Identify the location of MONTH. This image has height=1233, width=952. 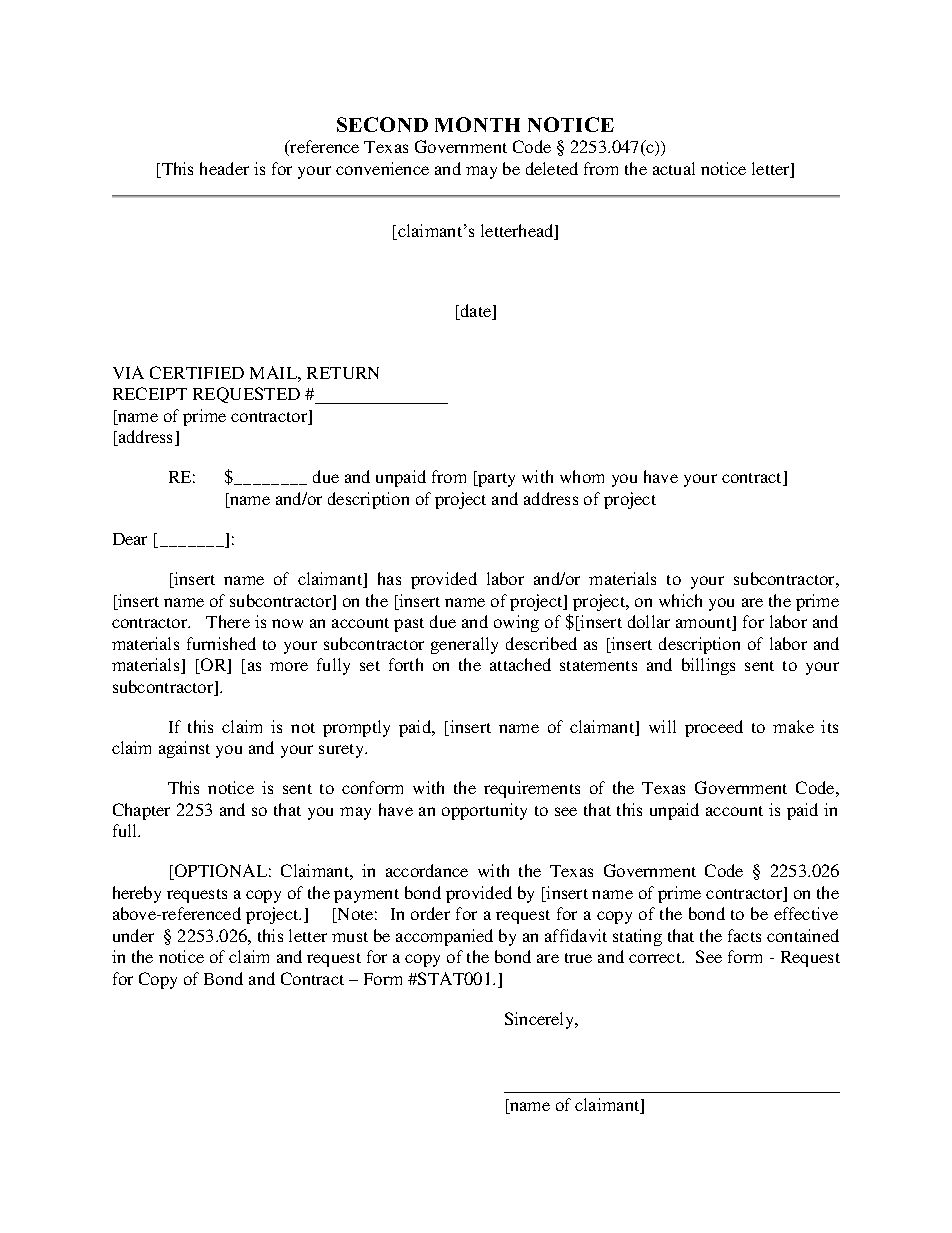
(477, 124).
